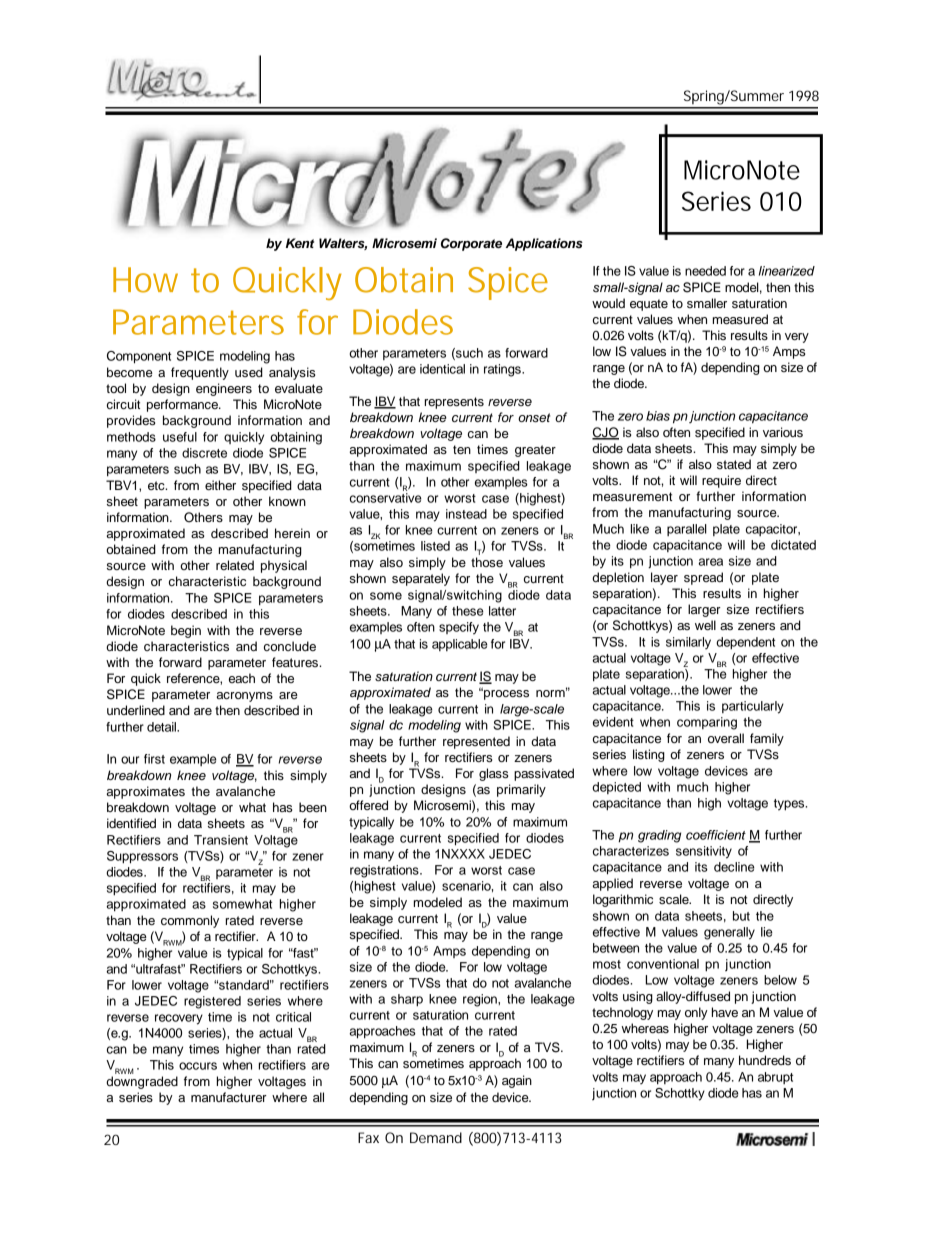  What do you see at coordinates (300, 243) in the document?
I see `Kent` at bounding box center [300, 243].
